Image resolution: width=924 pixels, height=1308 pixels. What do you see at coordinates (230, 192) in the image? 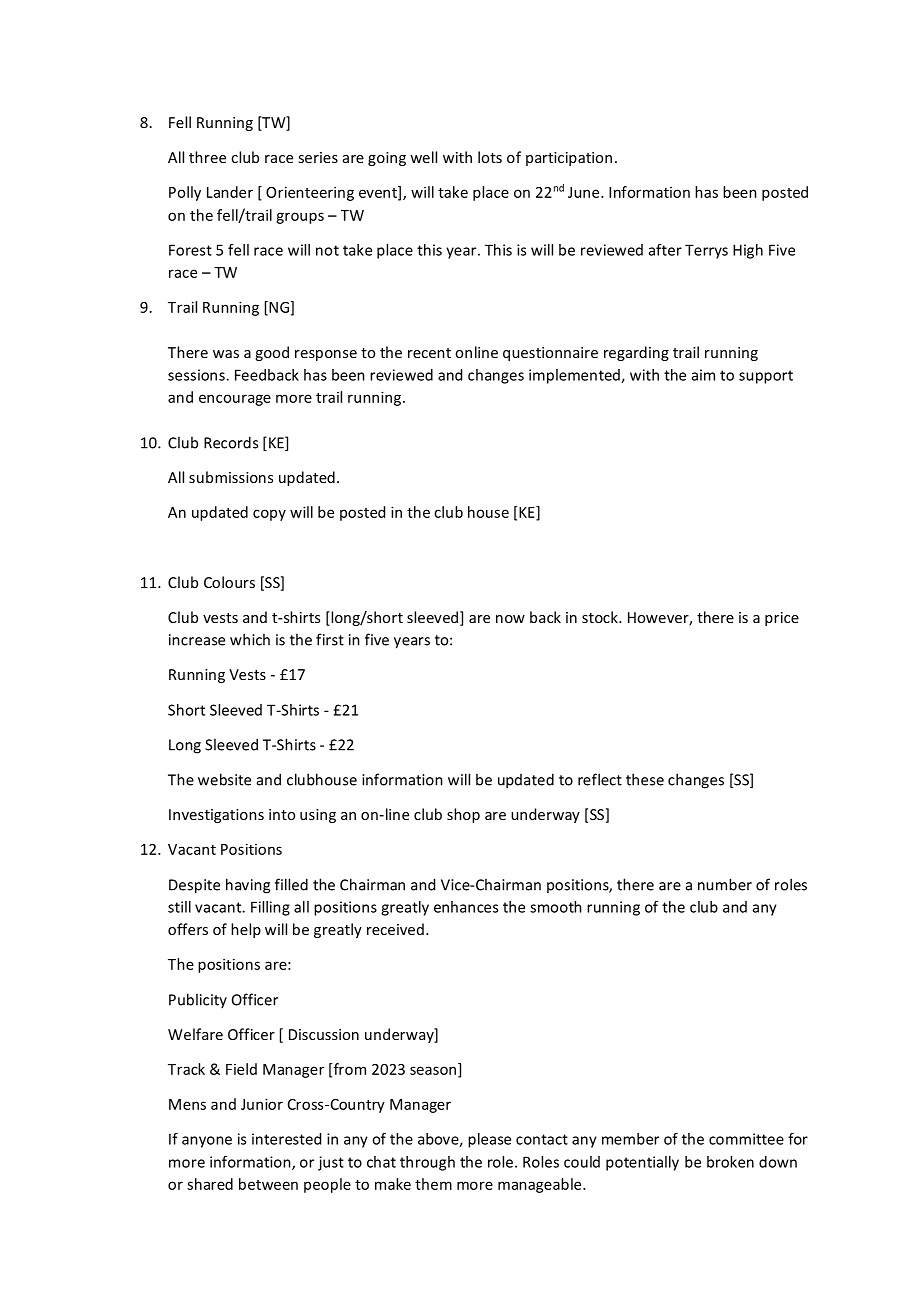
I see `Lander` at bounding box center [230, 192].
